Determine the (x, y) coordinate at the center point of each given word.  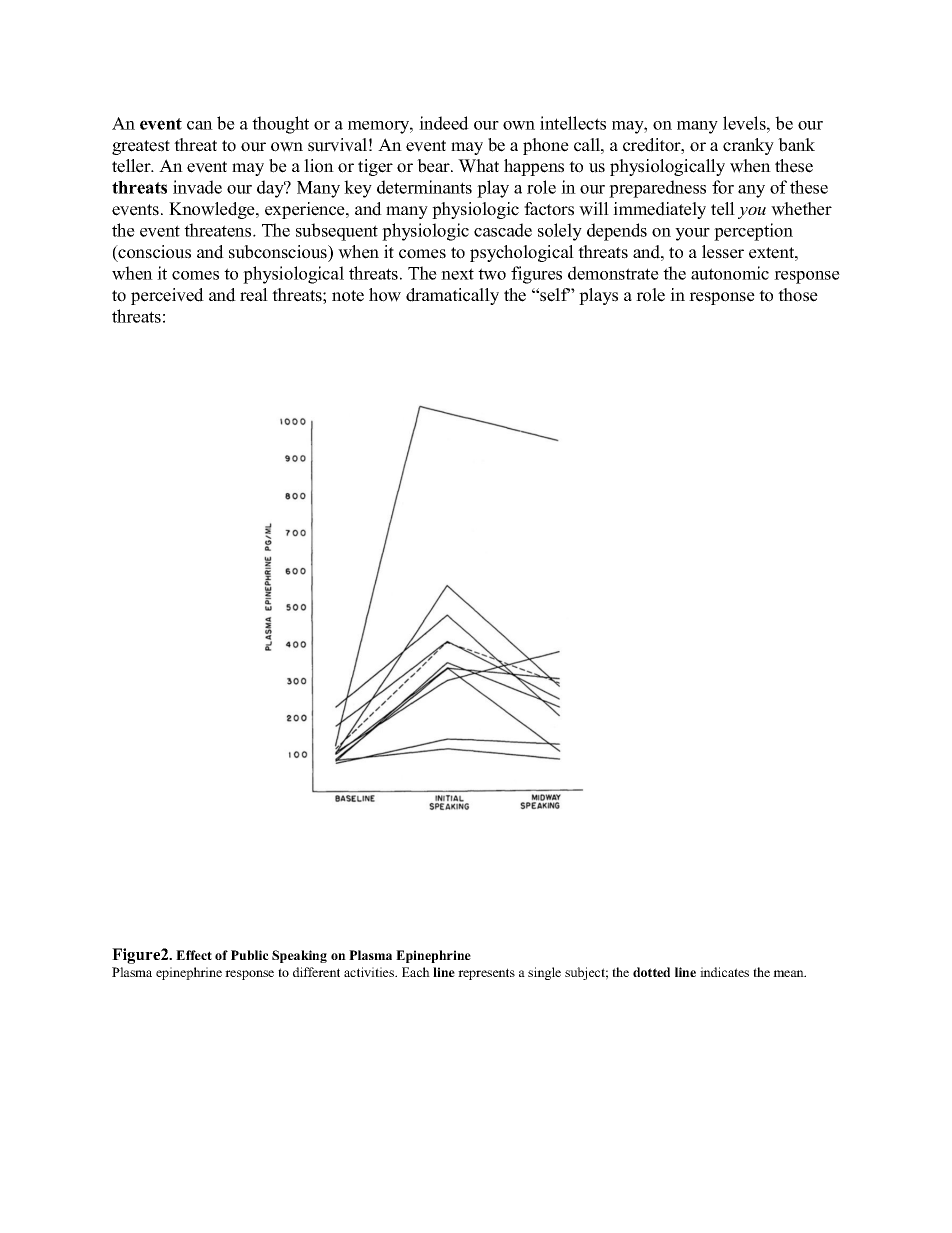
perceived (167, 296)
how (385, 295)
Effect (194, 955)
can (200, 125)
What (478, 166)
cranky (748, 146)
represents (486, 974)
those (798, 295)
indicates (724, 972)
